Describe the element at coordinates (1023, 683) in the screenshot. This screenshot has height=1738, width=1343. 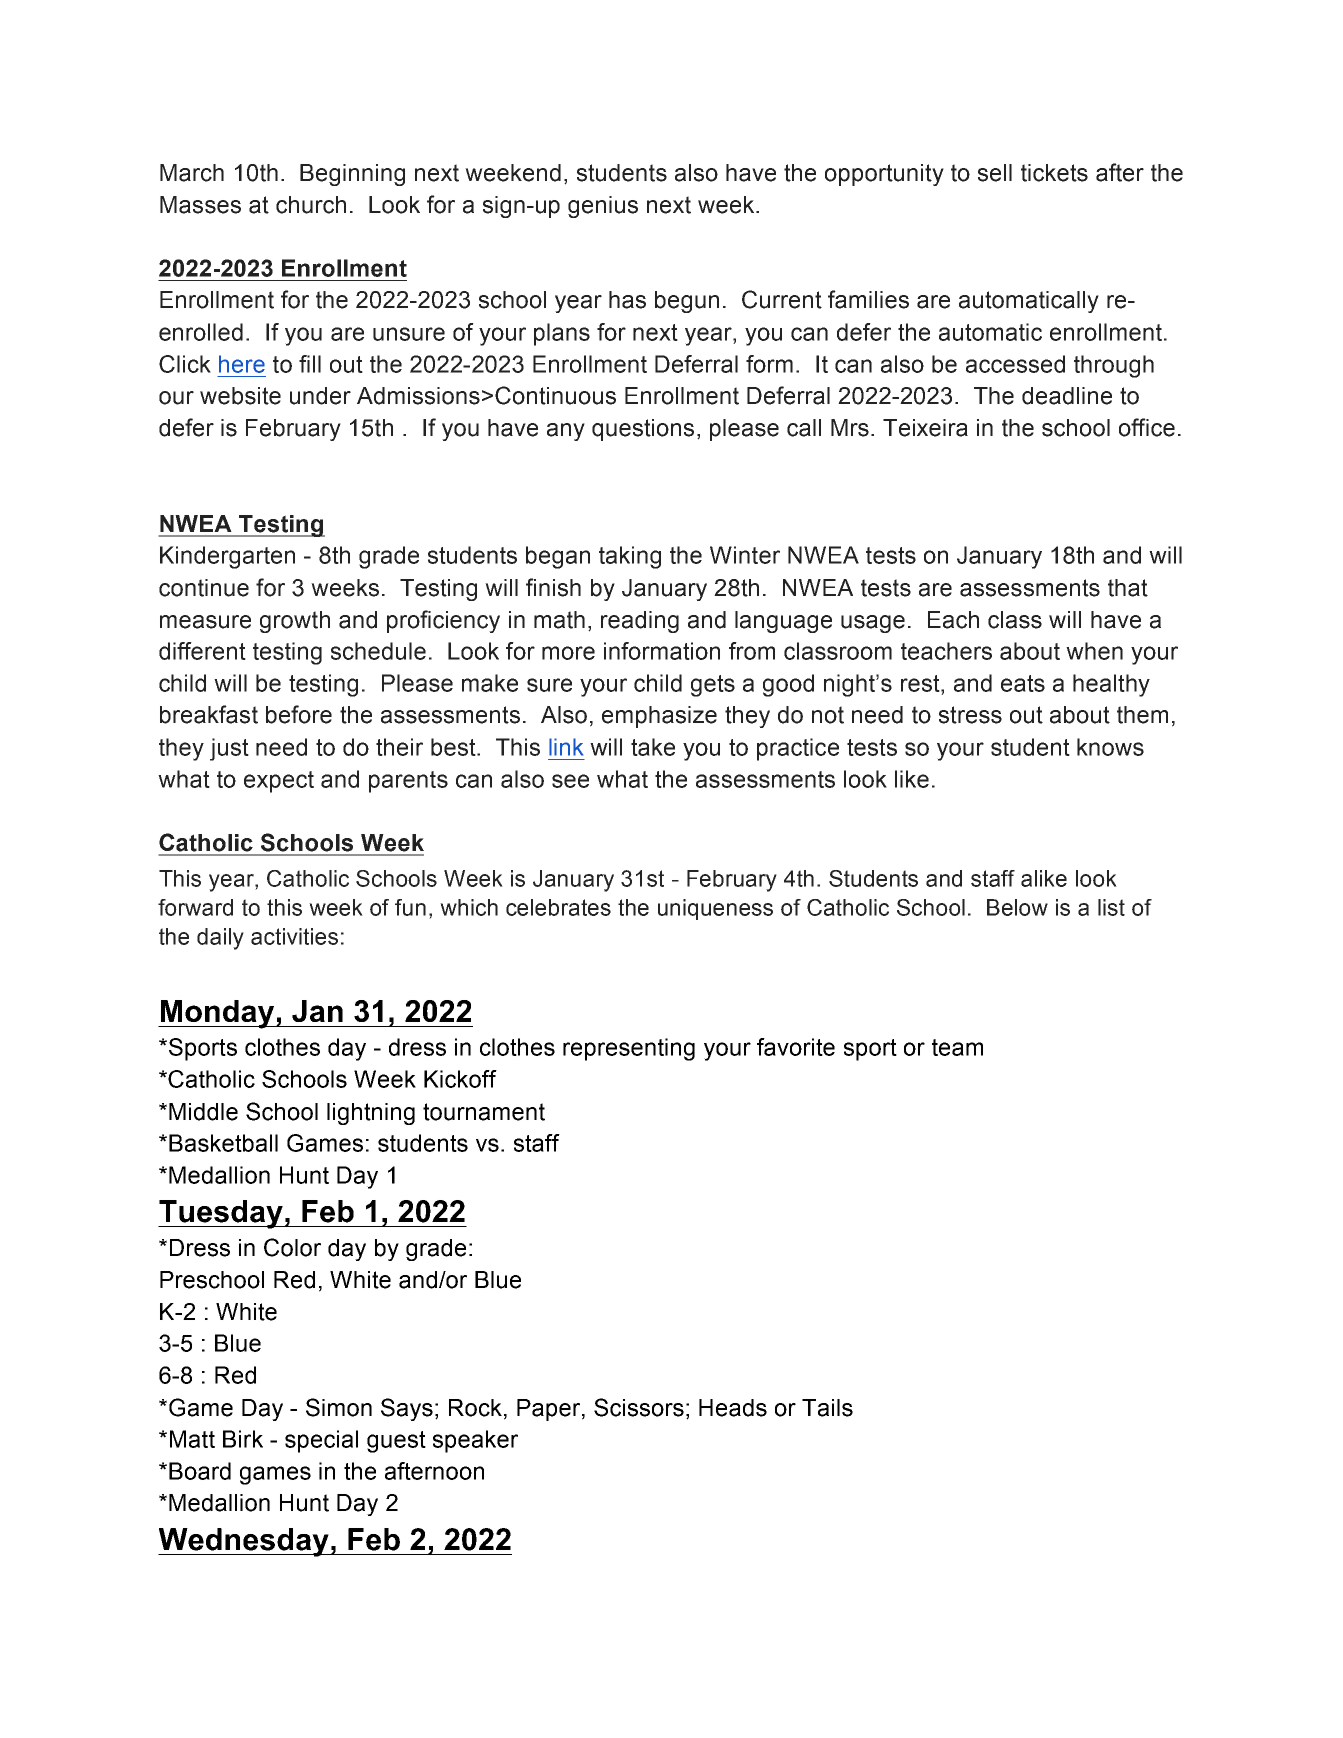
I see `eats` at that location.
